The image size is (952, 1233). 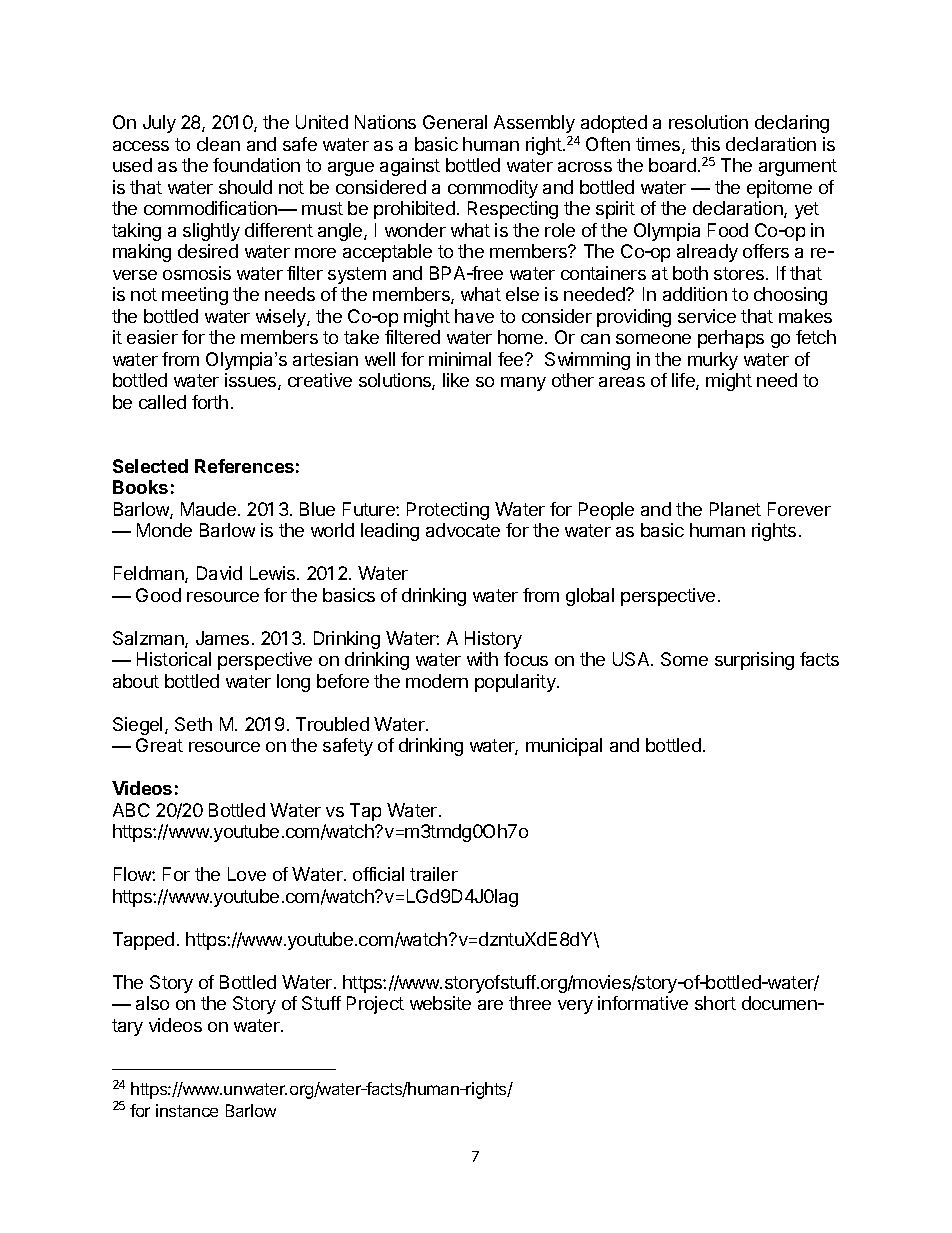 What do you see at coordinates (159, 745) in the screenshot?
I see `Great` at bounding box center [159, 745].
